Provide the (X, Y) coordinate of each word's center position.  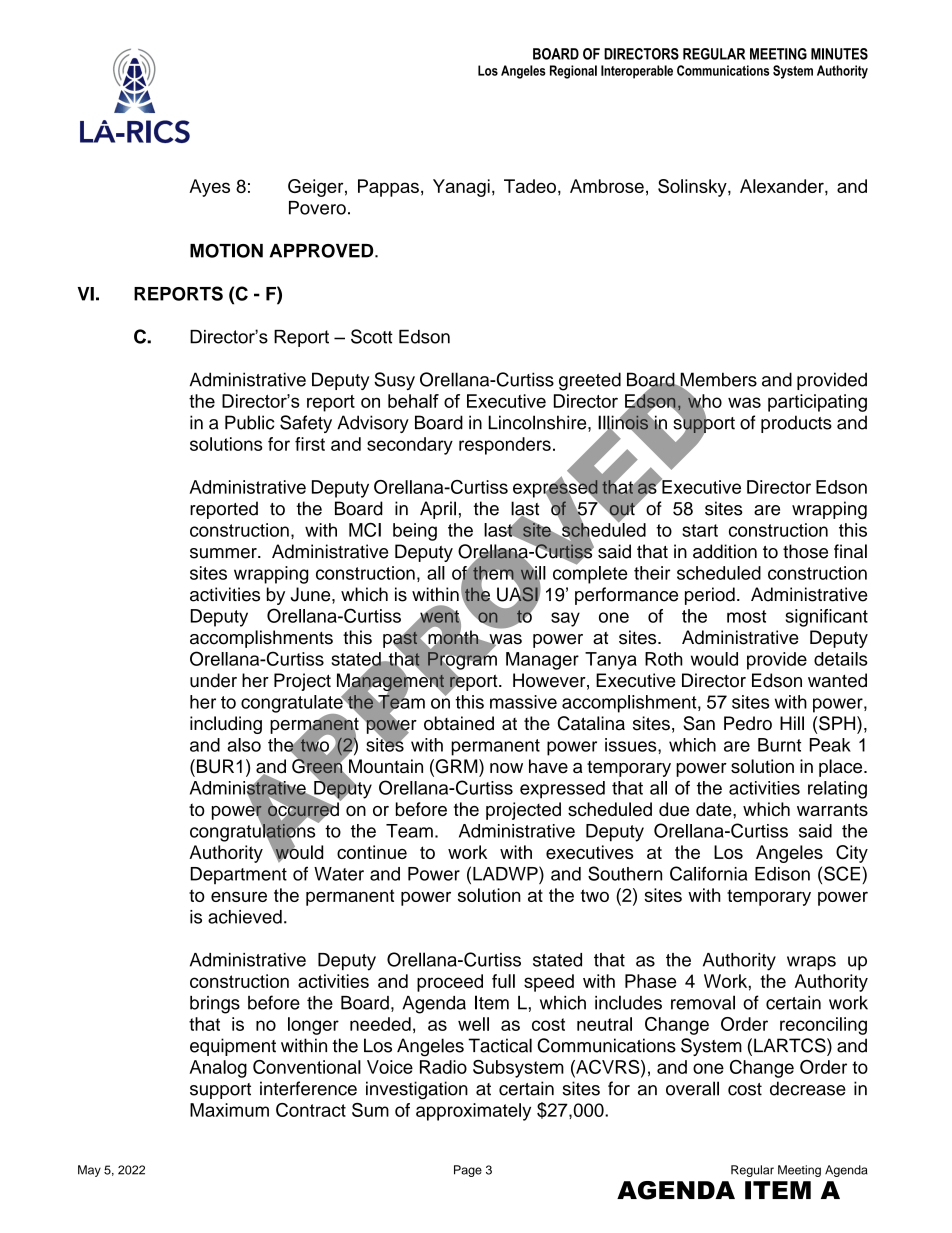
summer (224, 553)
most (746, 616)
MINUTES (839, 54)
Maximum (229, 1110)
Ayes (209, 188)
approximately (473, 1112)
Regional (573, 72)
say (565, 619)
